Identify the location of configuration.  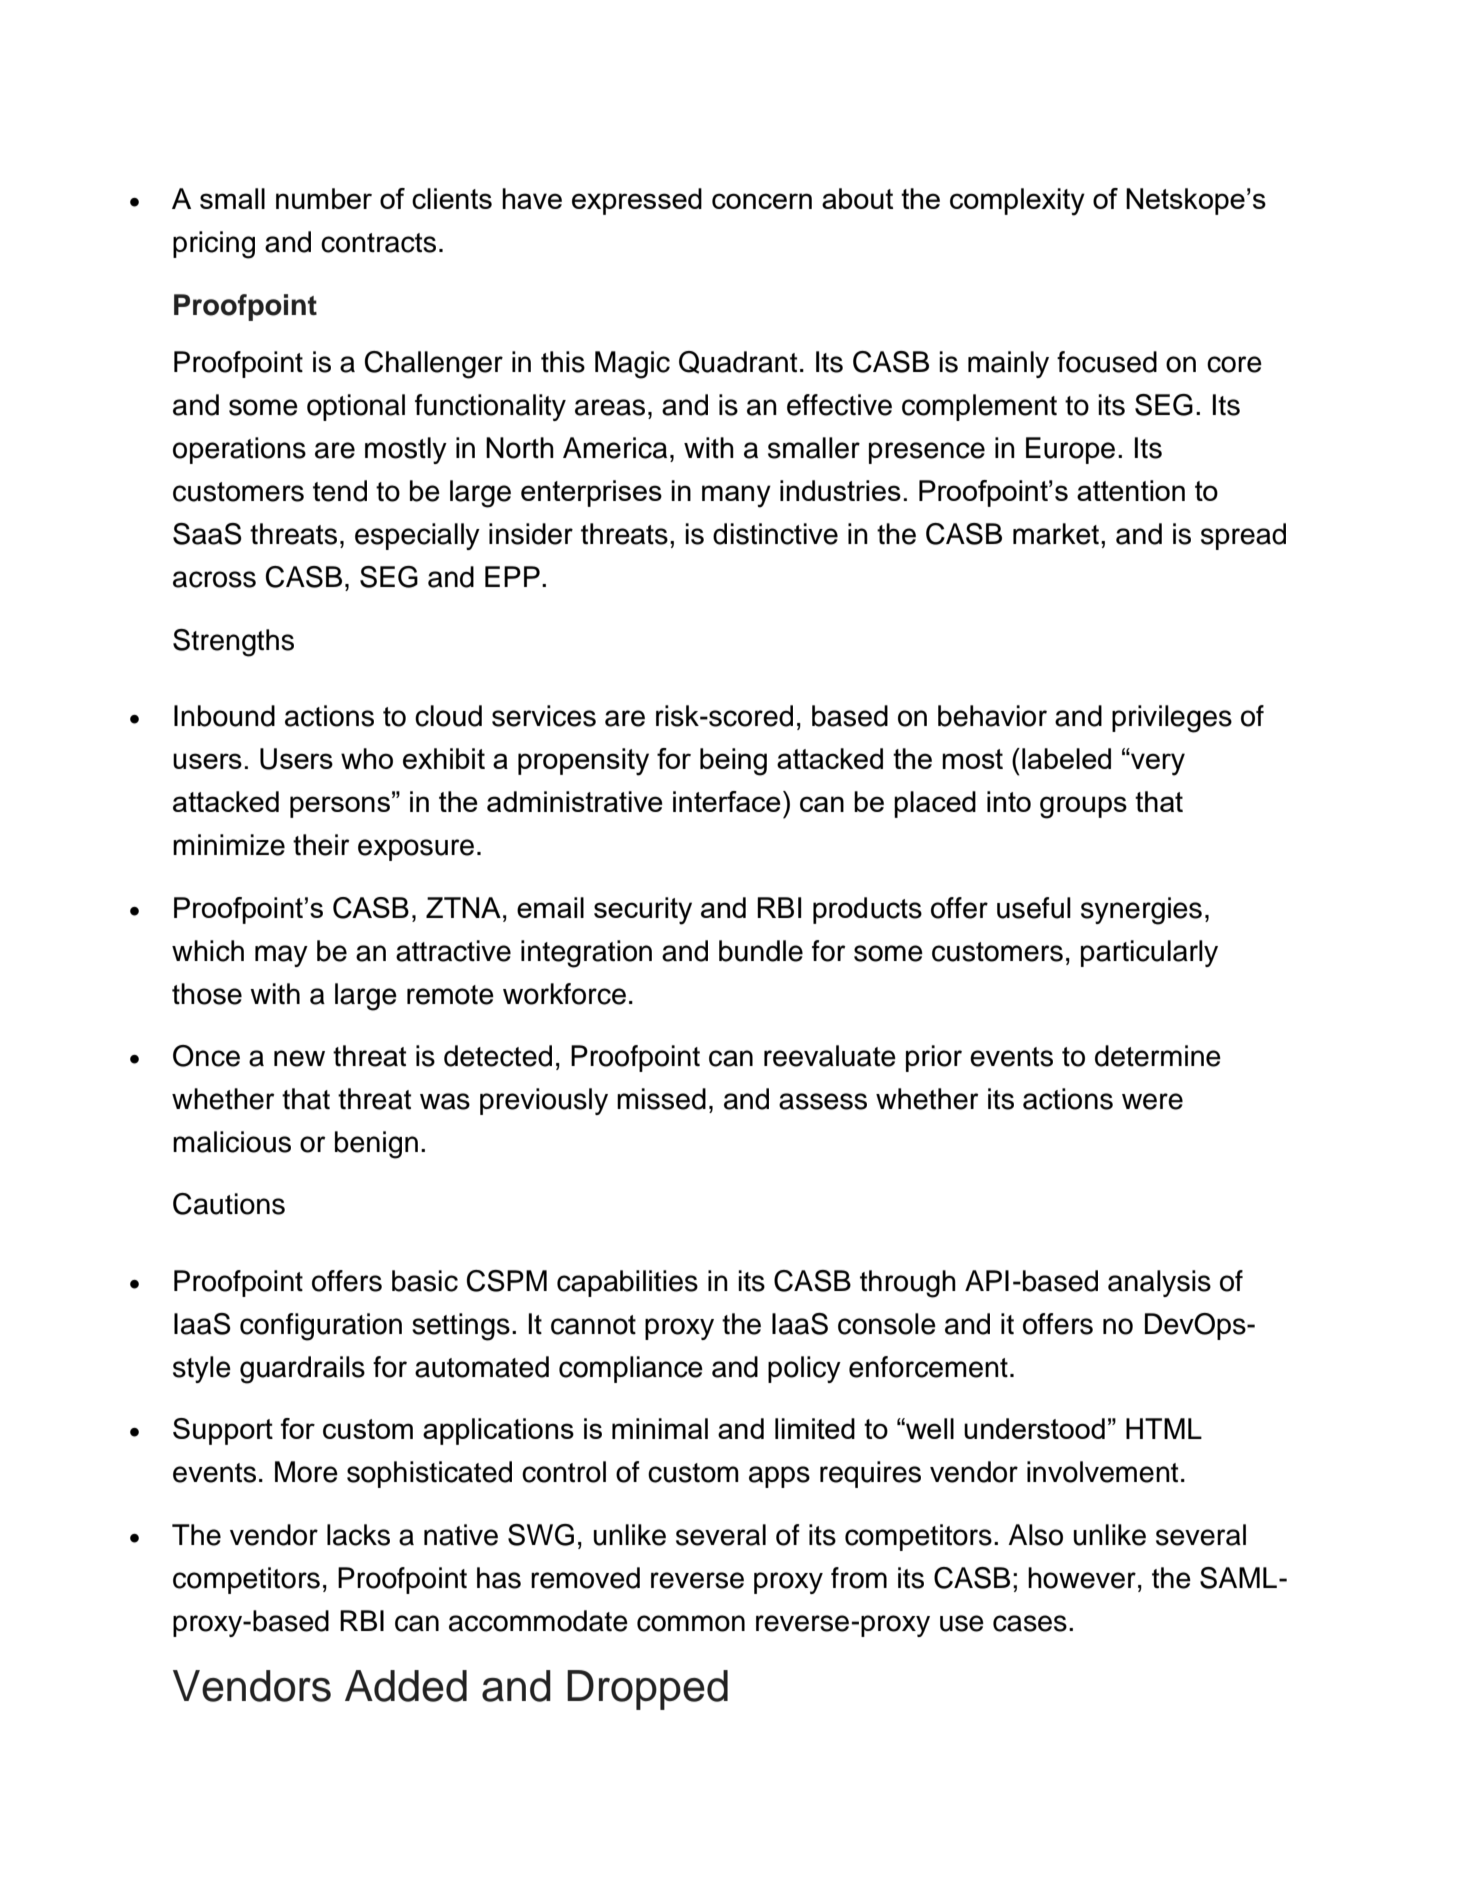
(321, 1327).
